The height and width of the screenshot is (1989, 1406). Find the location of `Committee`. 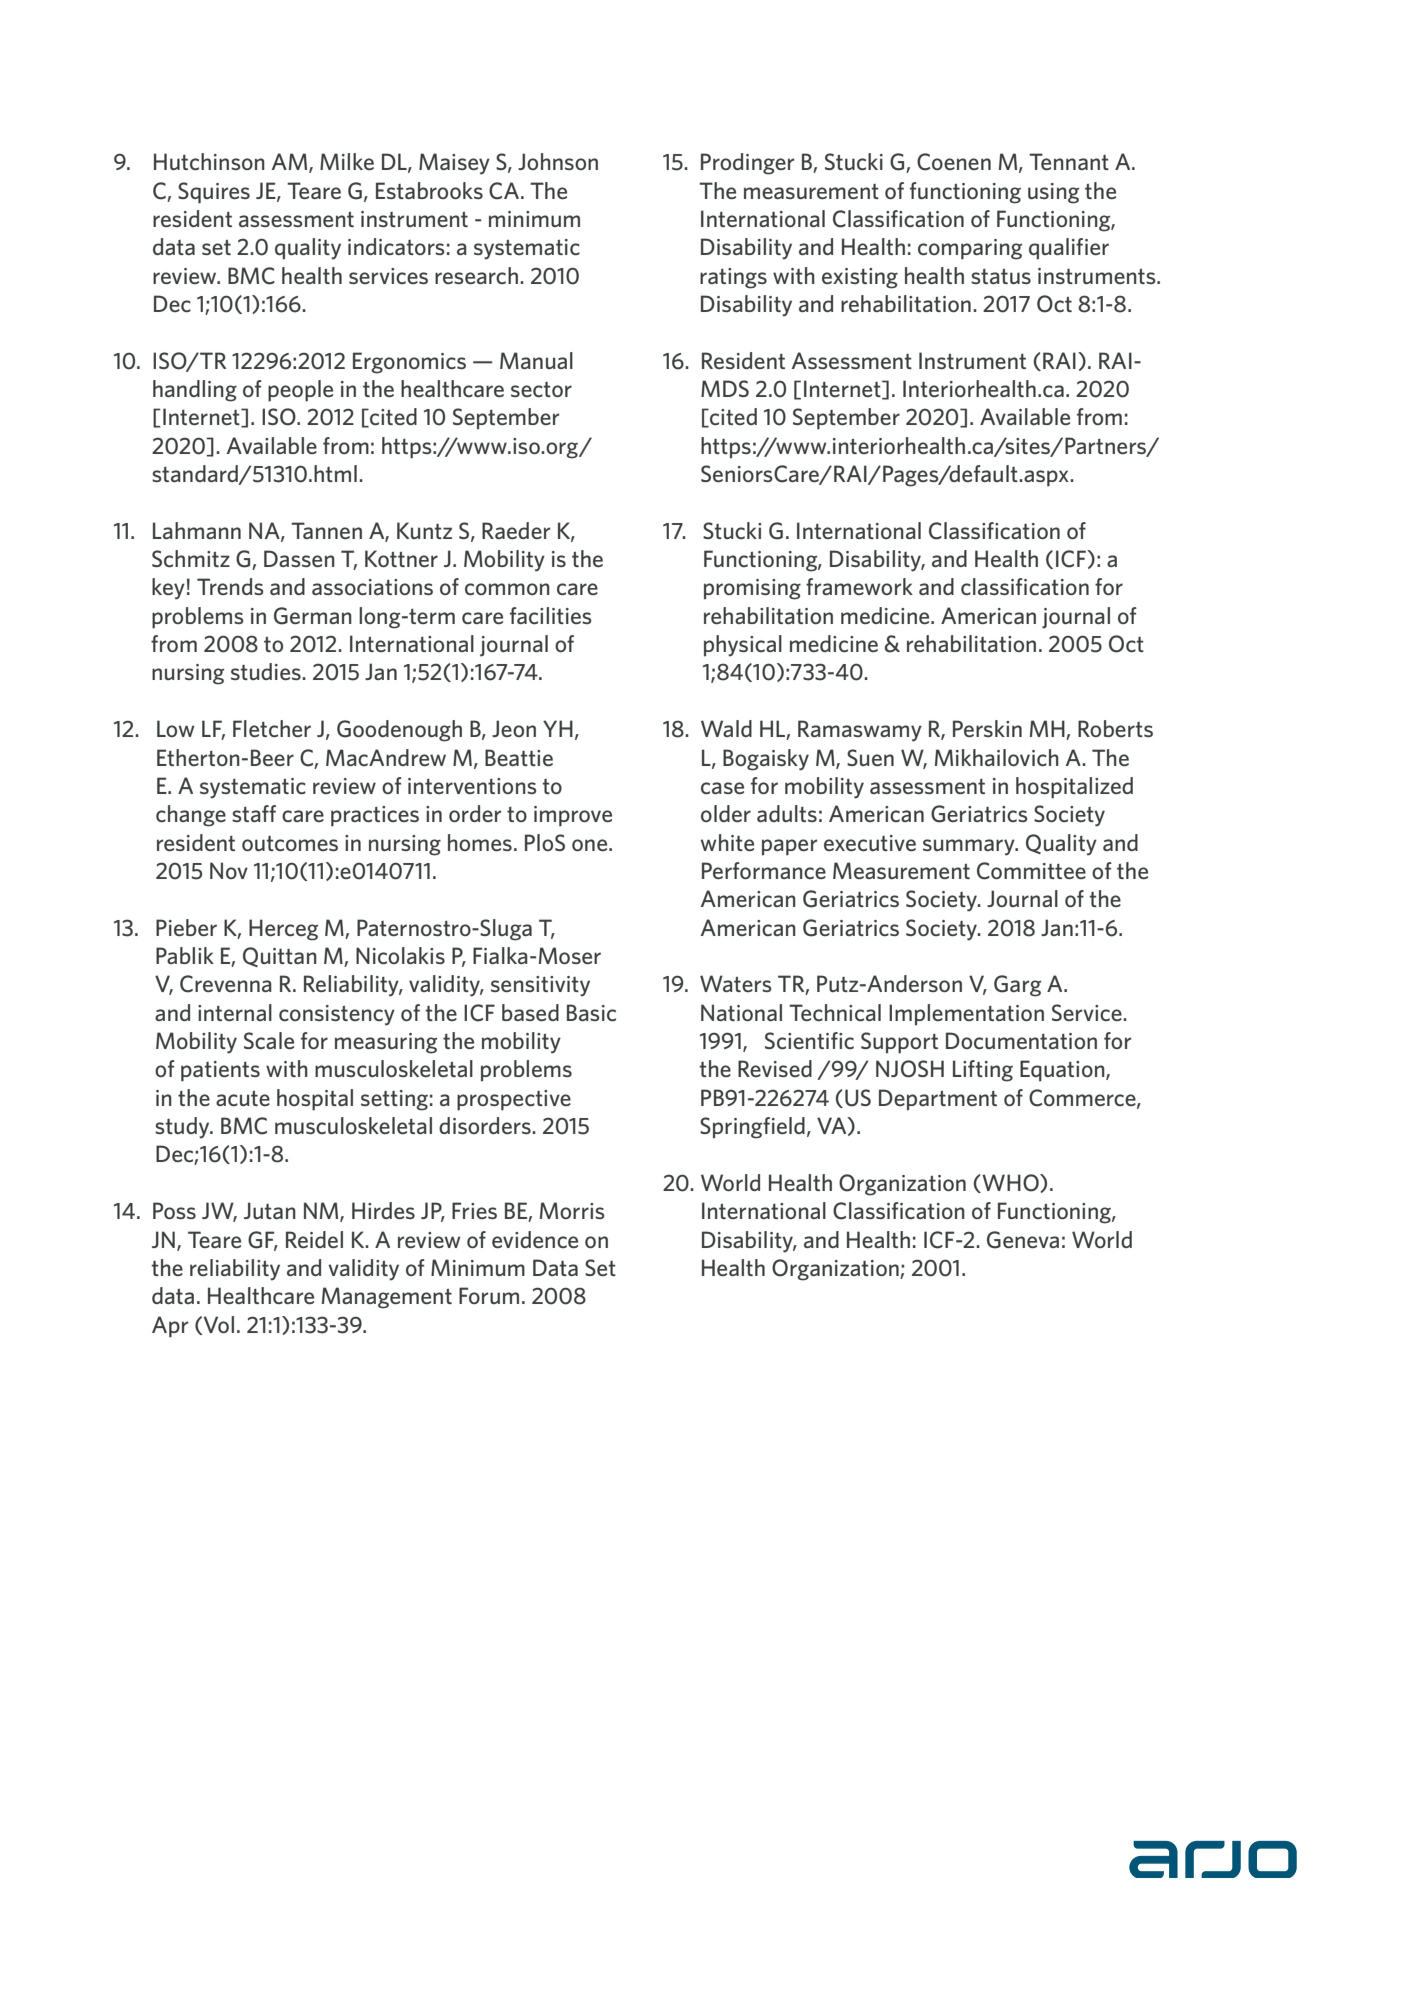

Committee is located at coordinates (1031, 871).
